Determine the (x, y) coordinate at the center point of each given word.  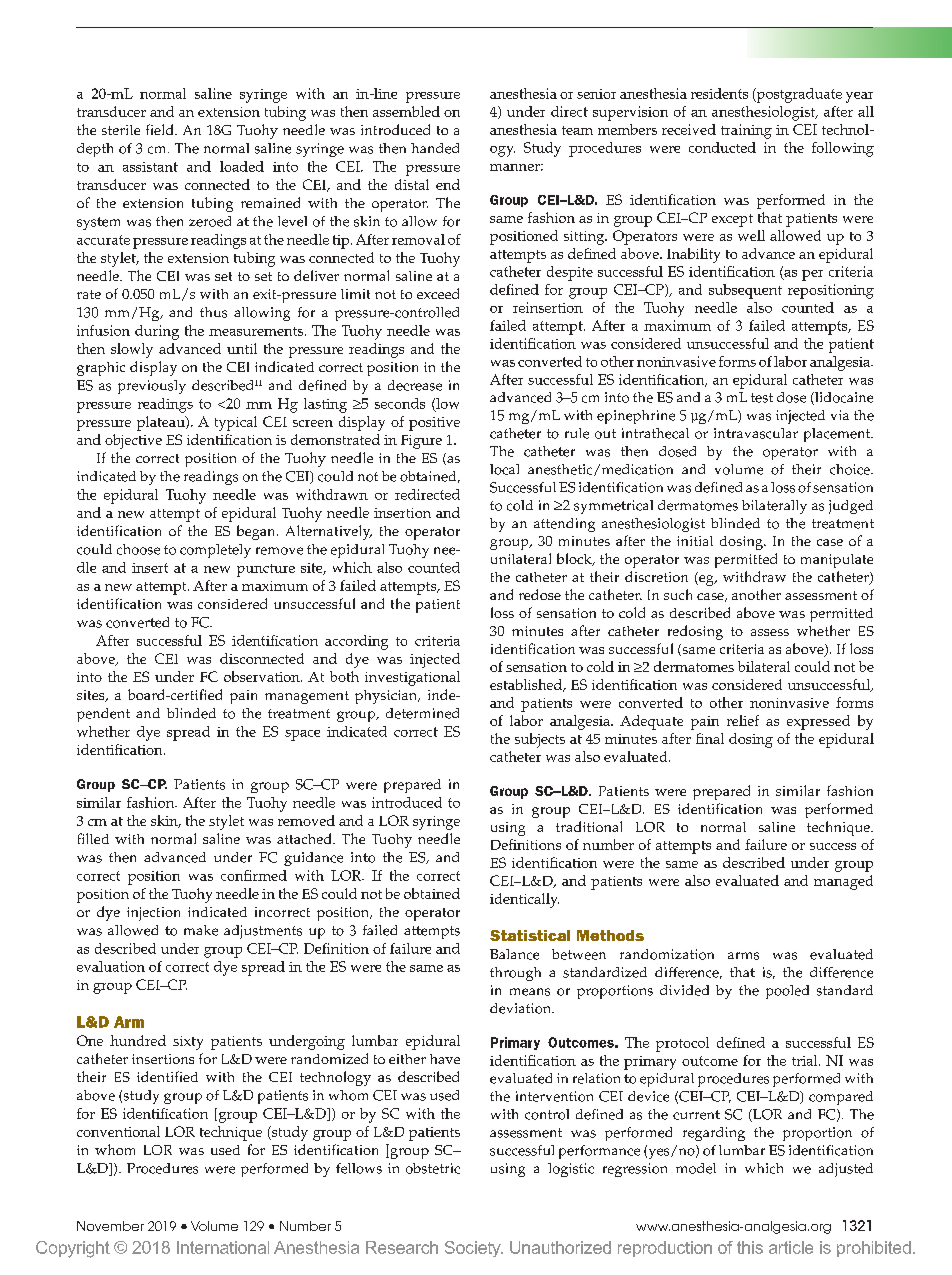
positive (434, 424)
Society (474, 1249)
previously (152, 387)
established (527, 685)
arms (743, 956)
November (110, 1226)
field (161, 129)
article (791, 1247)
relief (743, 720)
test (762, 398)
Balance (514, 954)
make (201, 930)
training (746, 131)
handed (435, 148)
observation (263, 676)
